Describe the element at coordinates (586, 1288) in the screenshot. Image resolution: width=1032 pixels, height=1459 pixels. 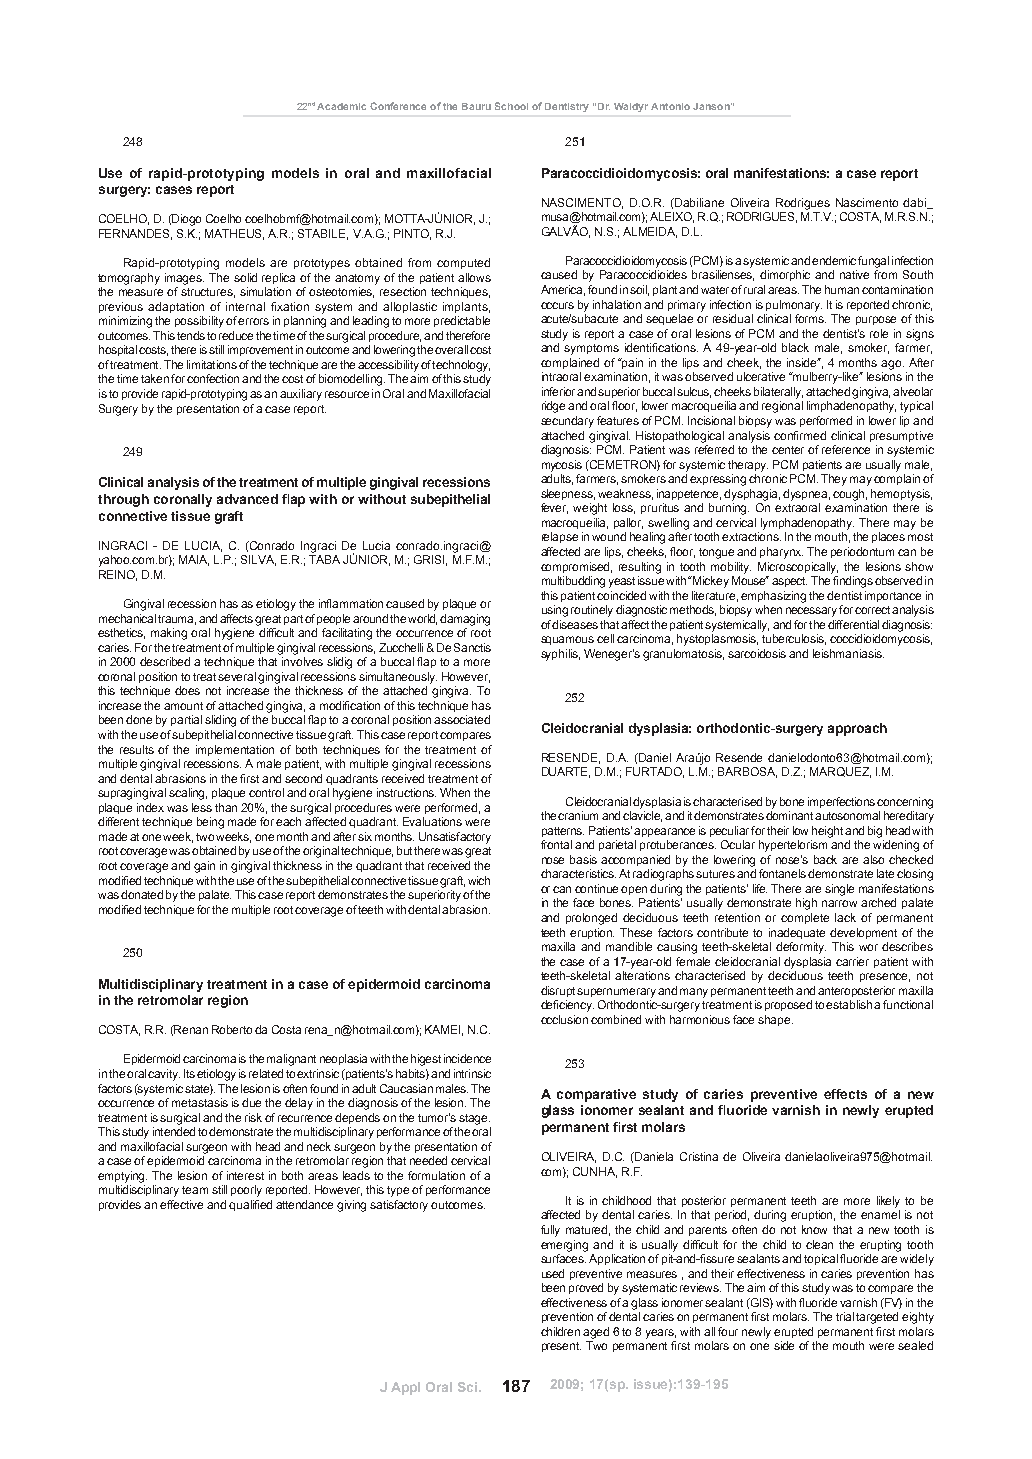
I see `proved` at that location.
